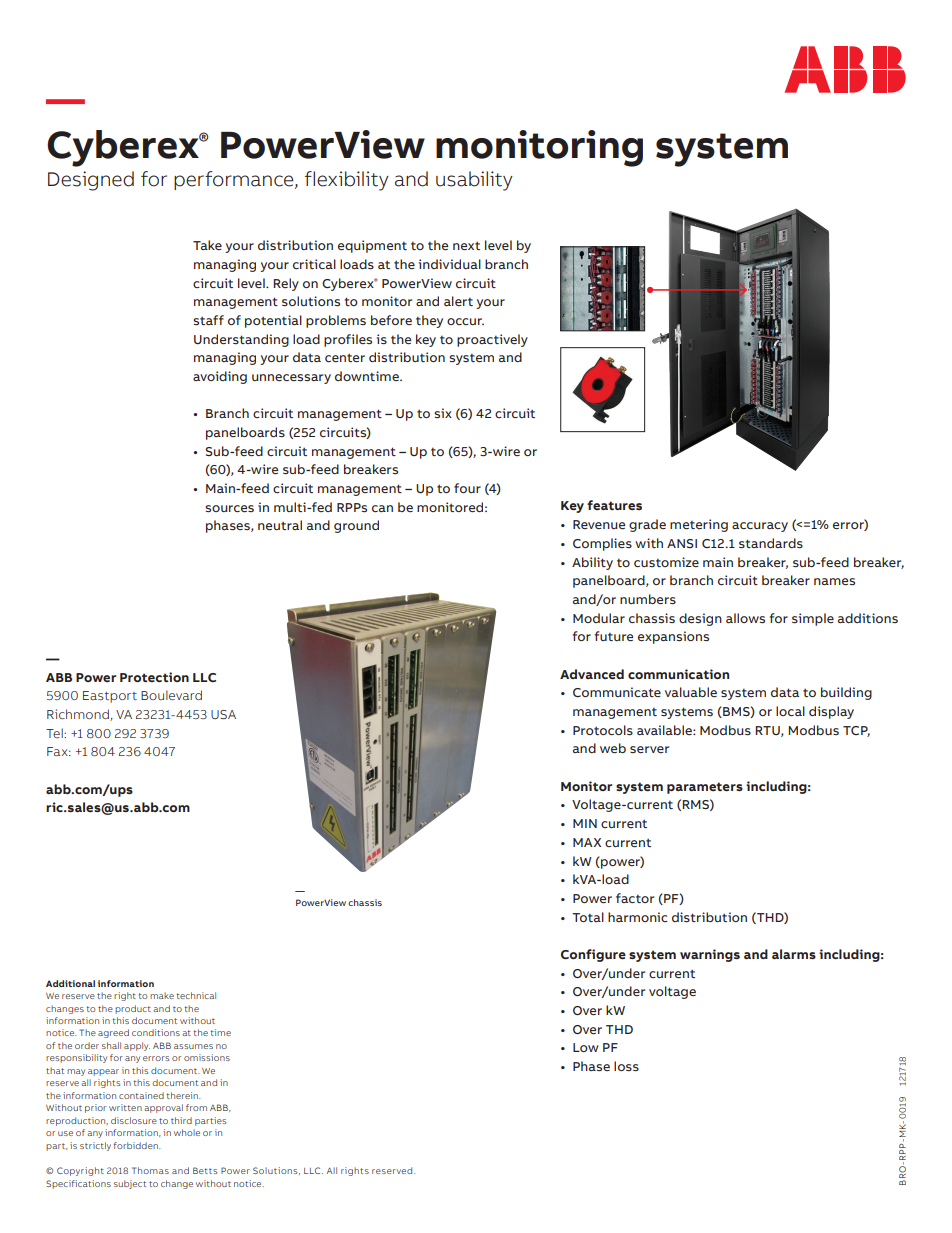 Image resolution: width=952 pixels, height=1233 pixels. Describe the element at coordinates (229, 508) in the page. I see `sources` at that location.
